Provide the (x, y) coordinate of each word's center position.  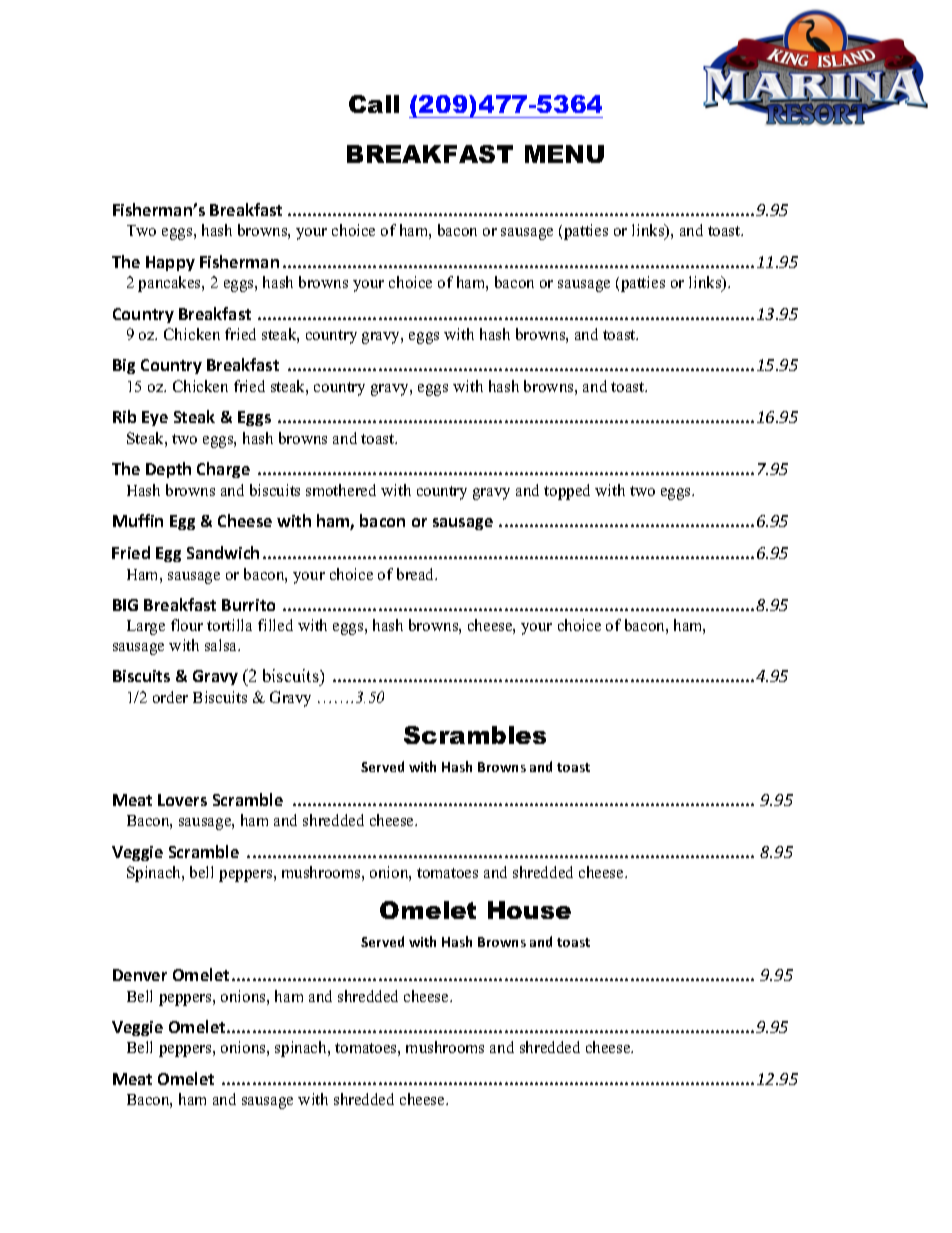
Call (374, 104)
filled (275, 625)
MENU (564, 154)
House (529, 910)
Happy (170, 263)
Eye (155, 418)
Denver (140, 975)
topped (567, 492)
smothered (341, 490)
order (170, 697)
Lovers (182, 800)
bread (417, 574)
